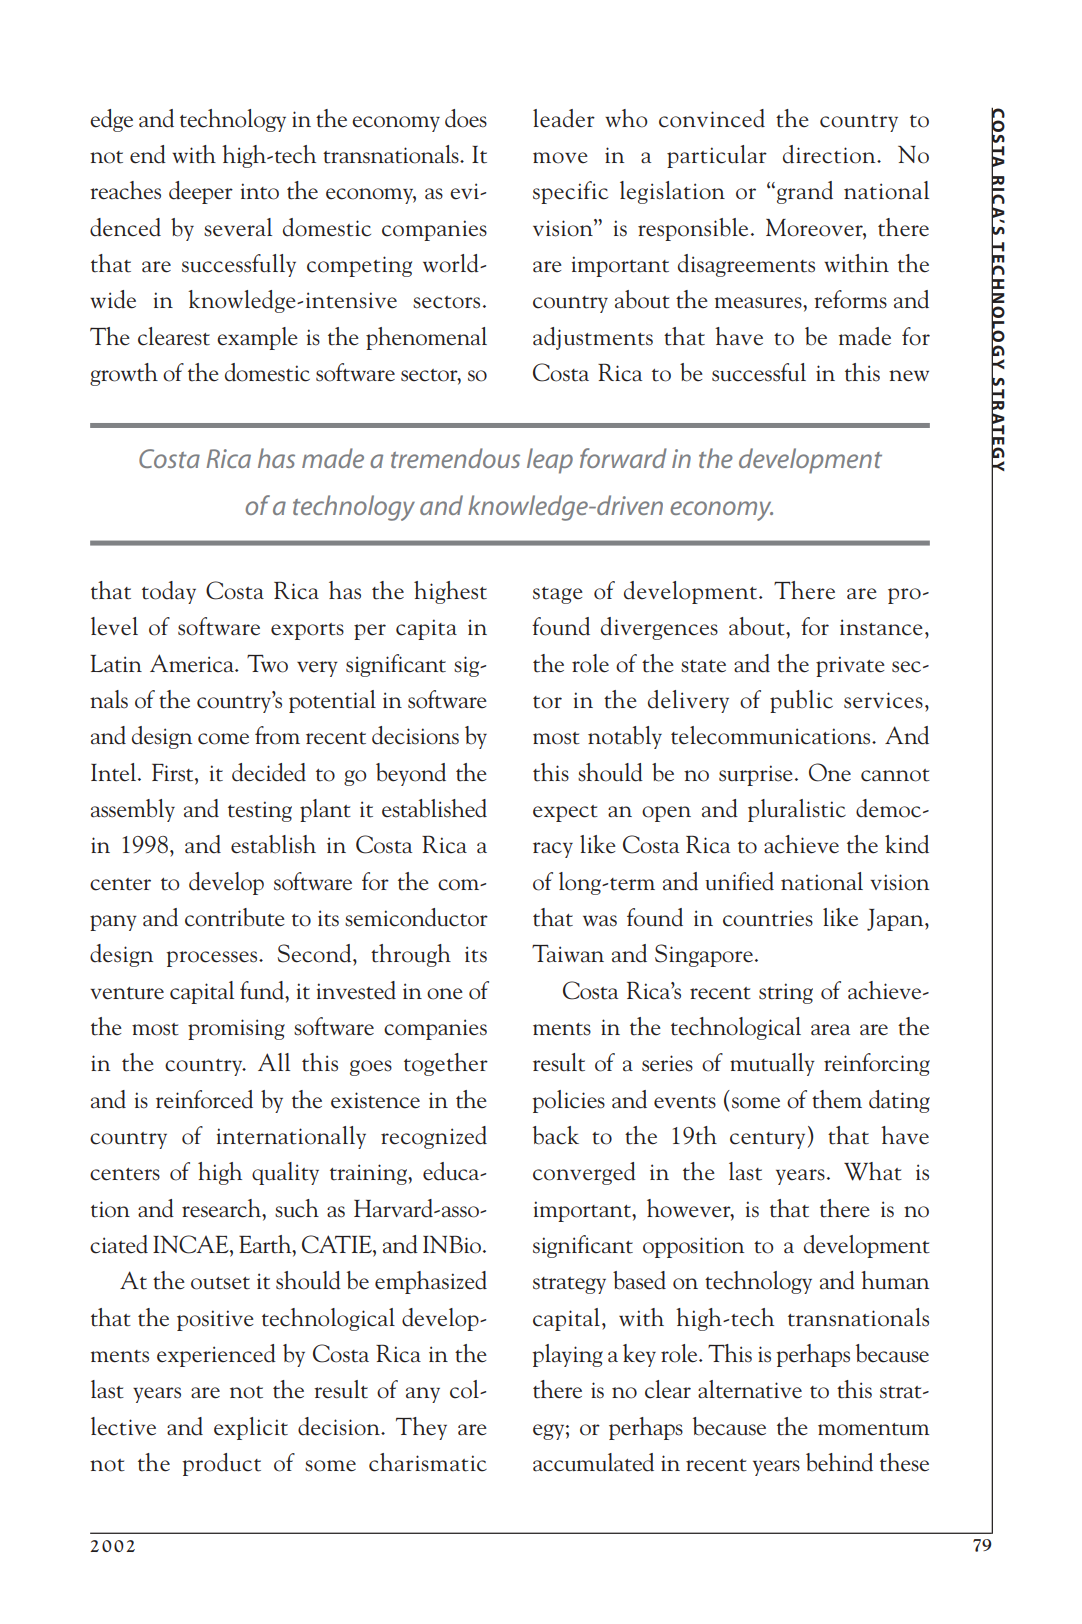  I want to click on grand, so click(803, 192).
